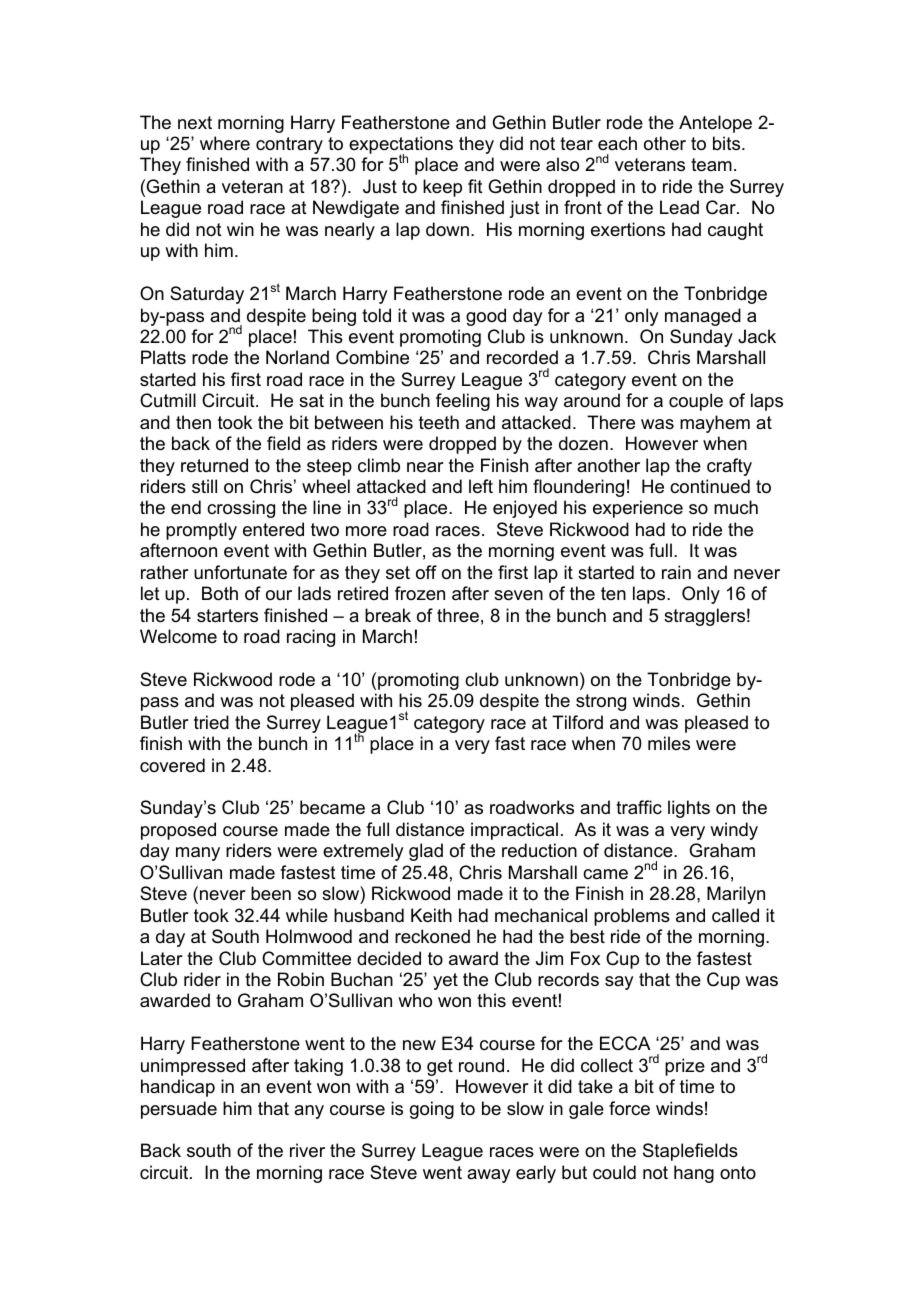 This document has width=924, height=1308. What do you see at coordinates (442, 188) in the document?
I see `keep` at bounding box center [442, 188].
